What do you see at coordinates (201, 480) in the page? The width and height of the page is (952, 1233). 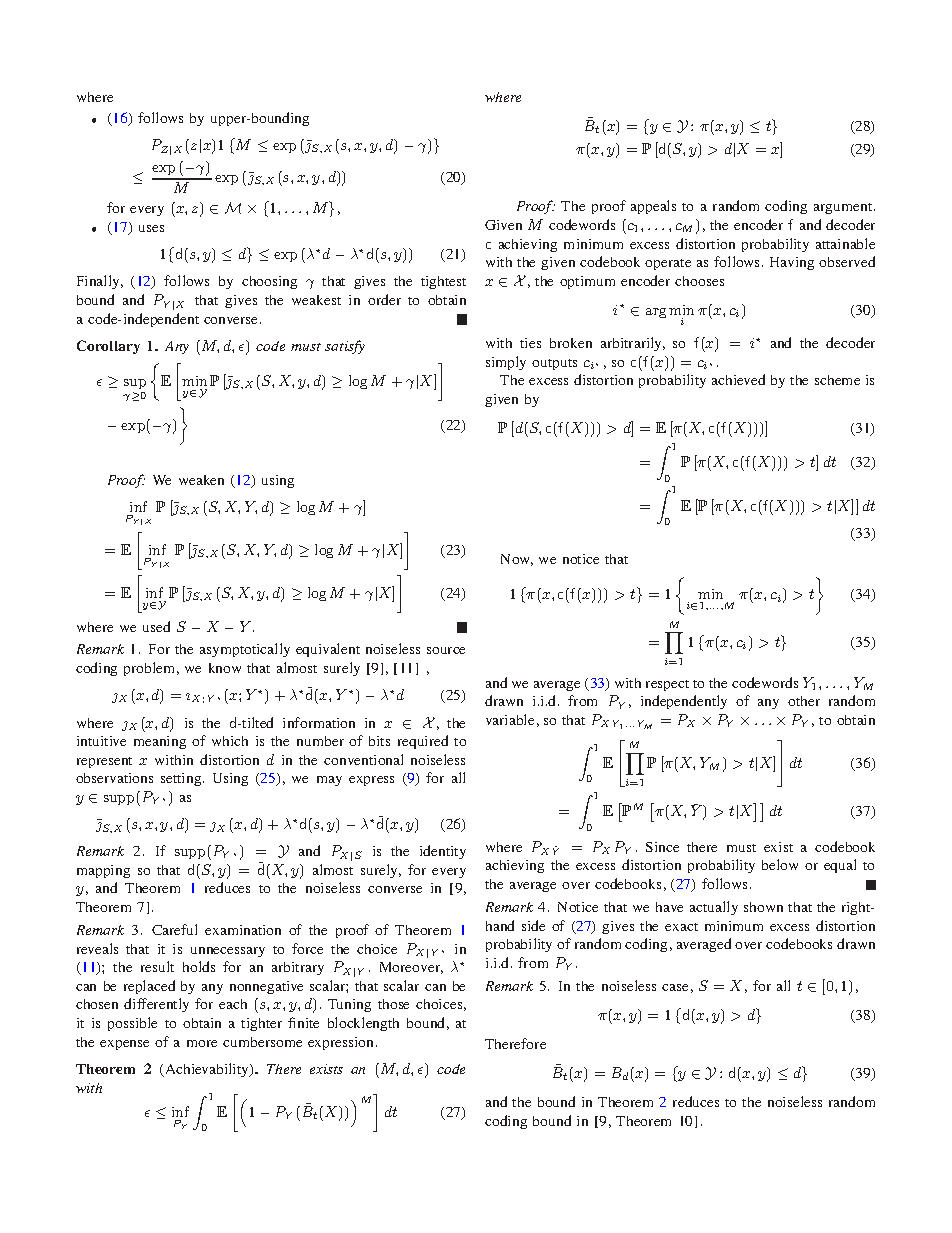 I see `weaken` at bounding box center [201, 480].
